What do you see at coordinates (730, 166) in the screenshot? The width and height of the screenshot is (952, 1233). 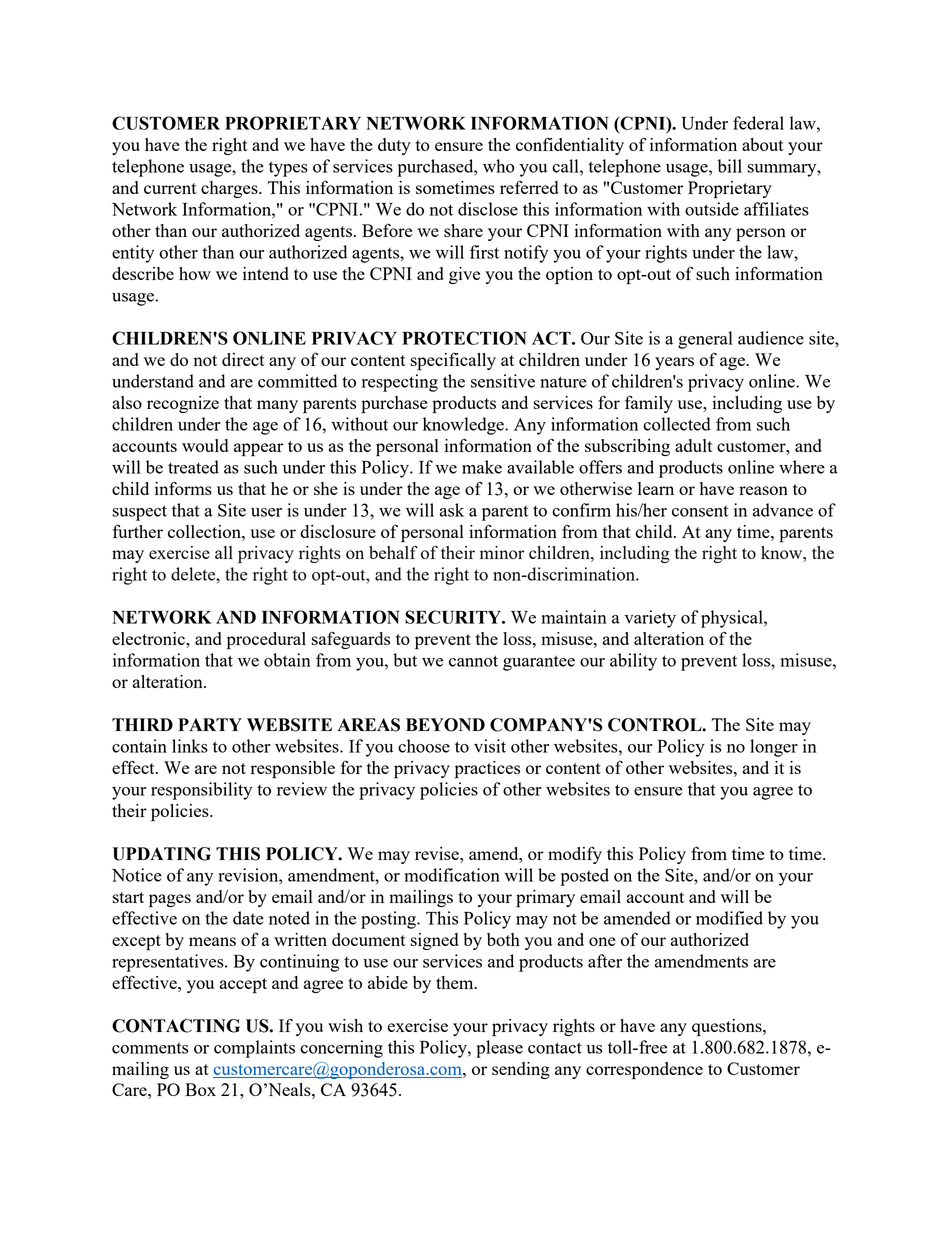 I see `bill` at bounding box center [730, 166].
